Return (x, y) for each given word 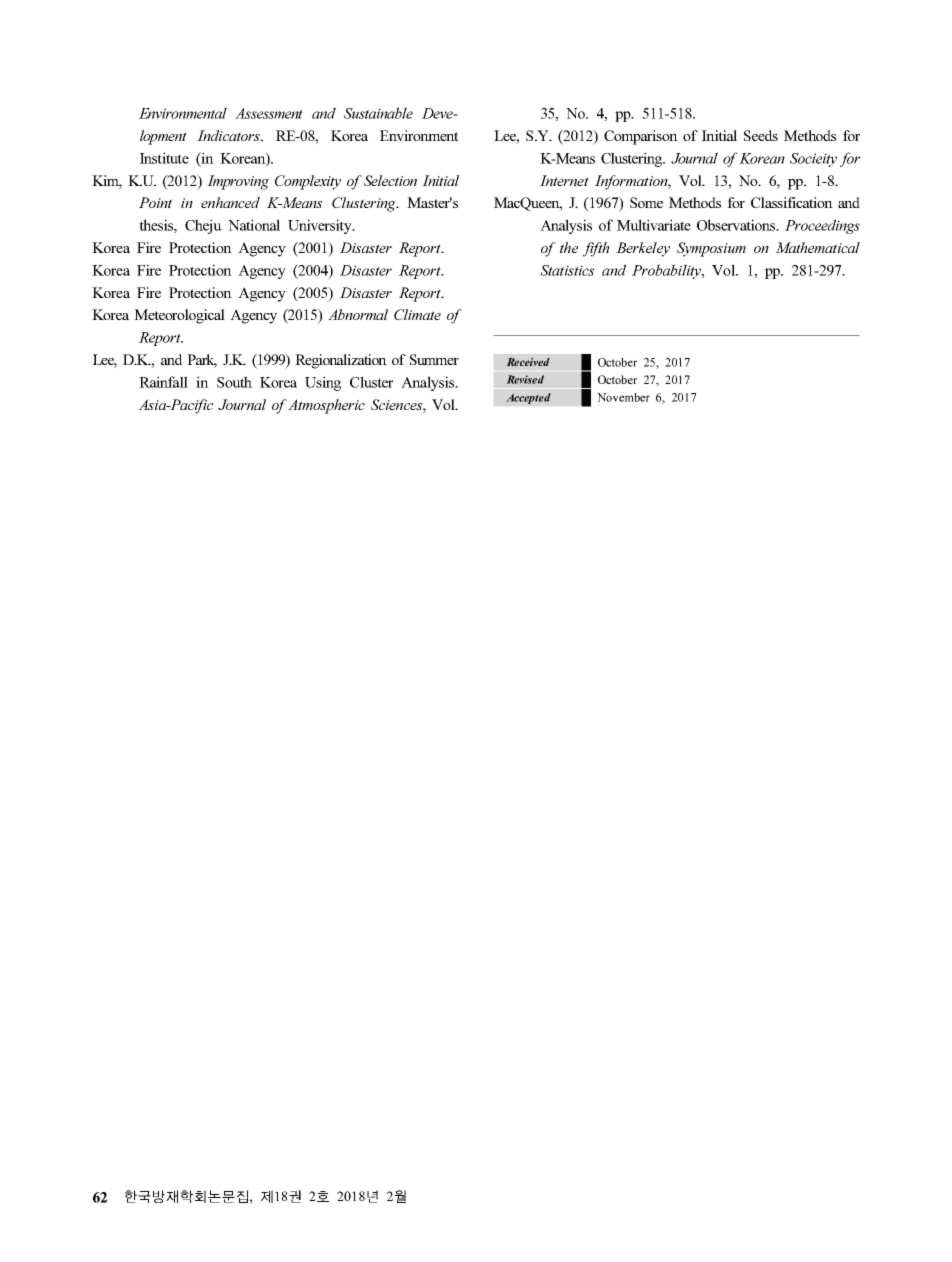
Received (528, 362)
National (254, 225)
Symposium (711, 249)
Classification (792, 202)
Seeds (761, 135)
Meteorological (179, 316)
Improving (238, 182)
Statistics (567, 270)
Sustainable (378, 113)
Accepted (528, 398)
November (623, 397)
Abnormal (358, 314)
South (234, 382)
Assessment (269, 113)
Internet (564, 180)
